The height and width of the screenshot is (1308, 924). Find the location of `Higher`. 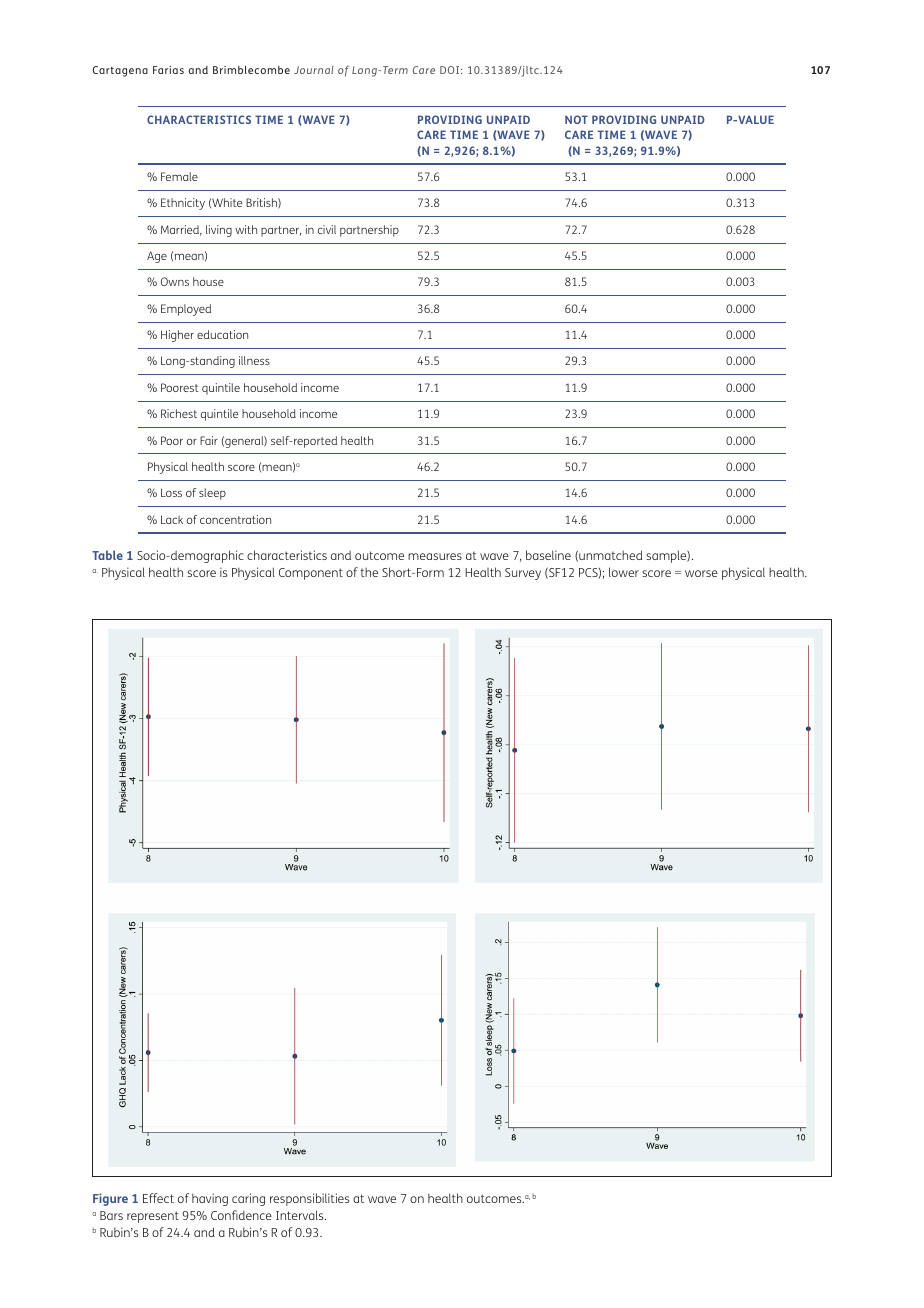

Higher is located at coordinates (177, 336).
